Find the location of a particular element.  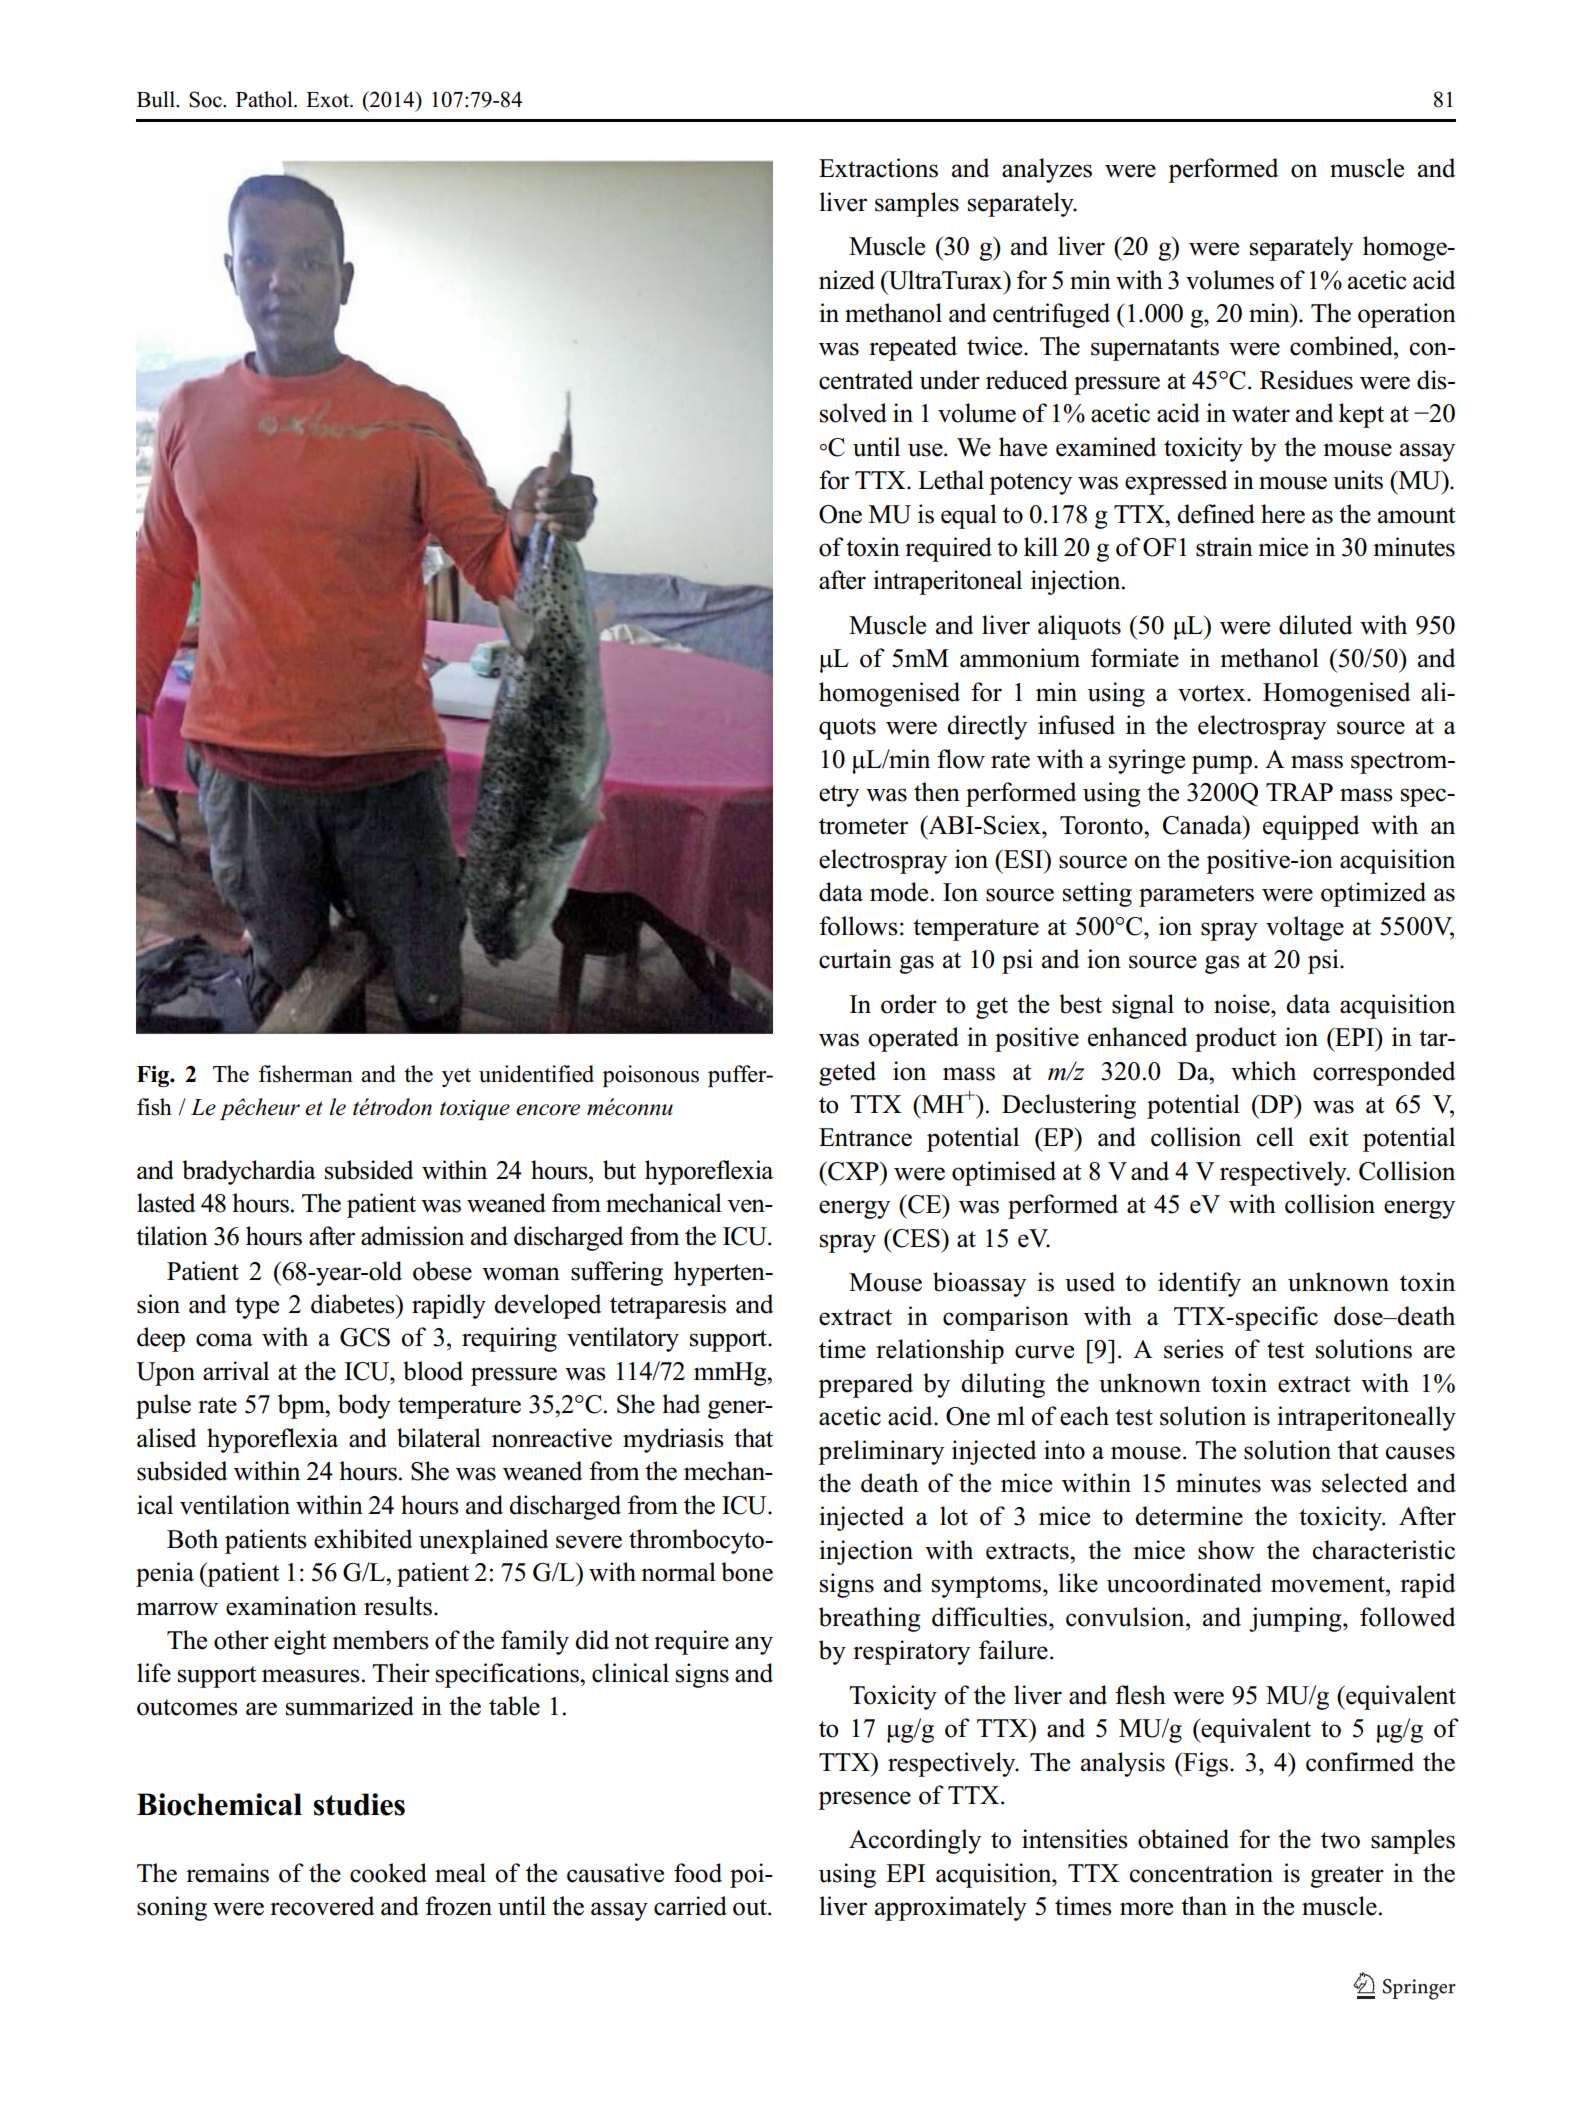

yet is located at coordinates (456, 1077).
